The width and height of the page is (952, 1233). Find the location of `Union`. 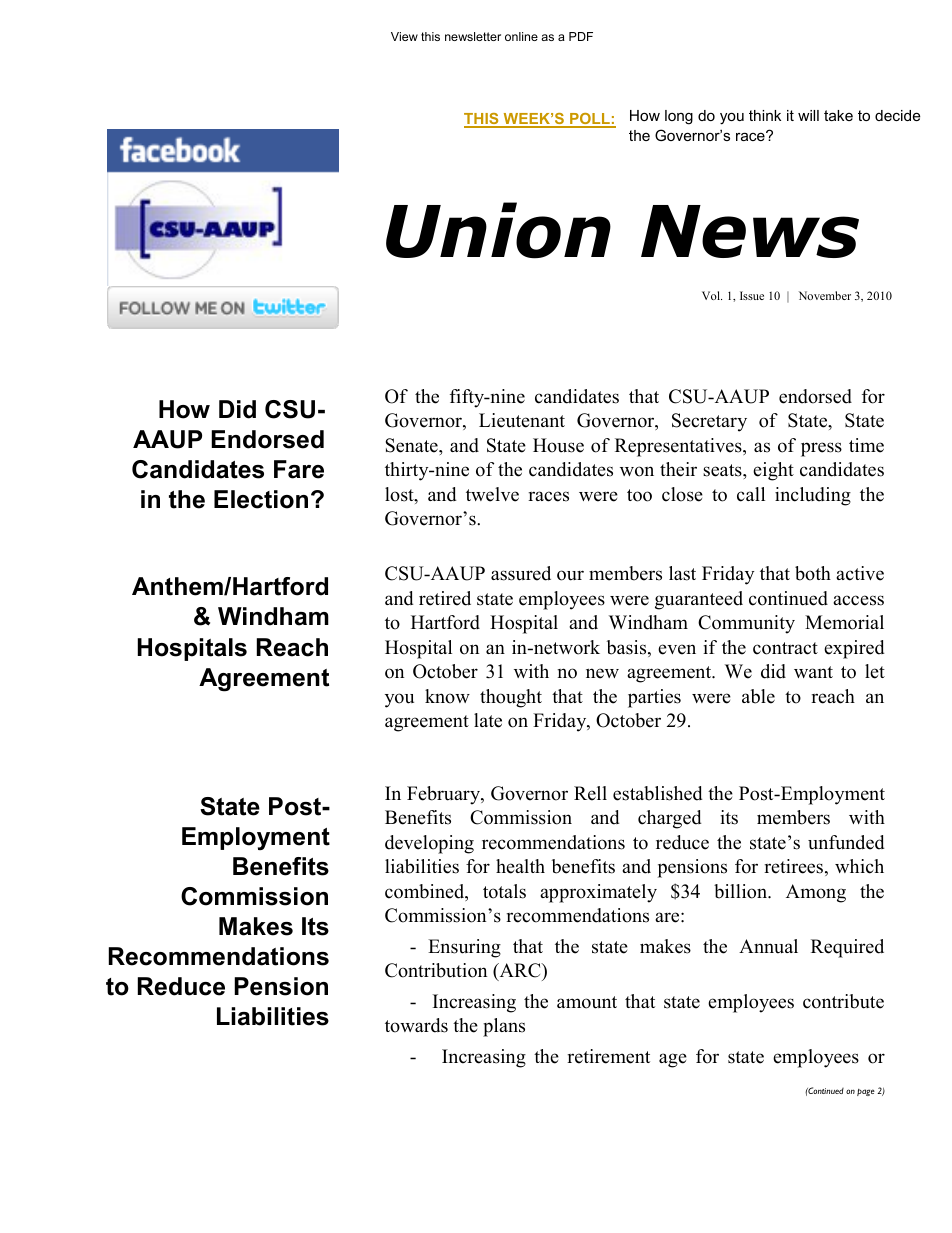

Union is located at coordinates (498, 230).
